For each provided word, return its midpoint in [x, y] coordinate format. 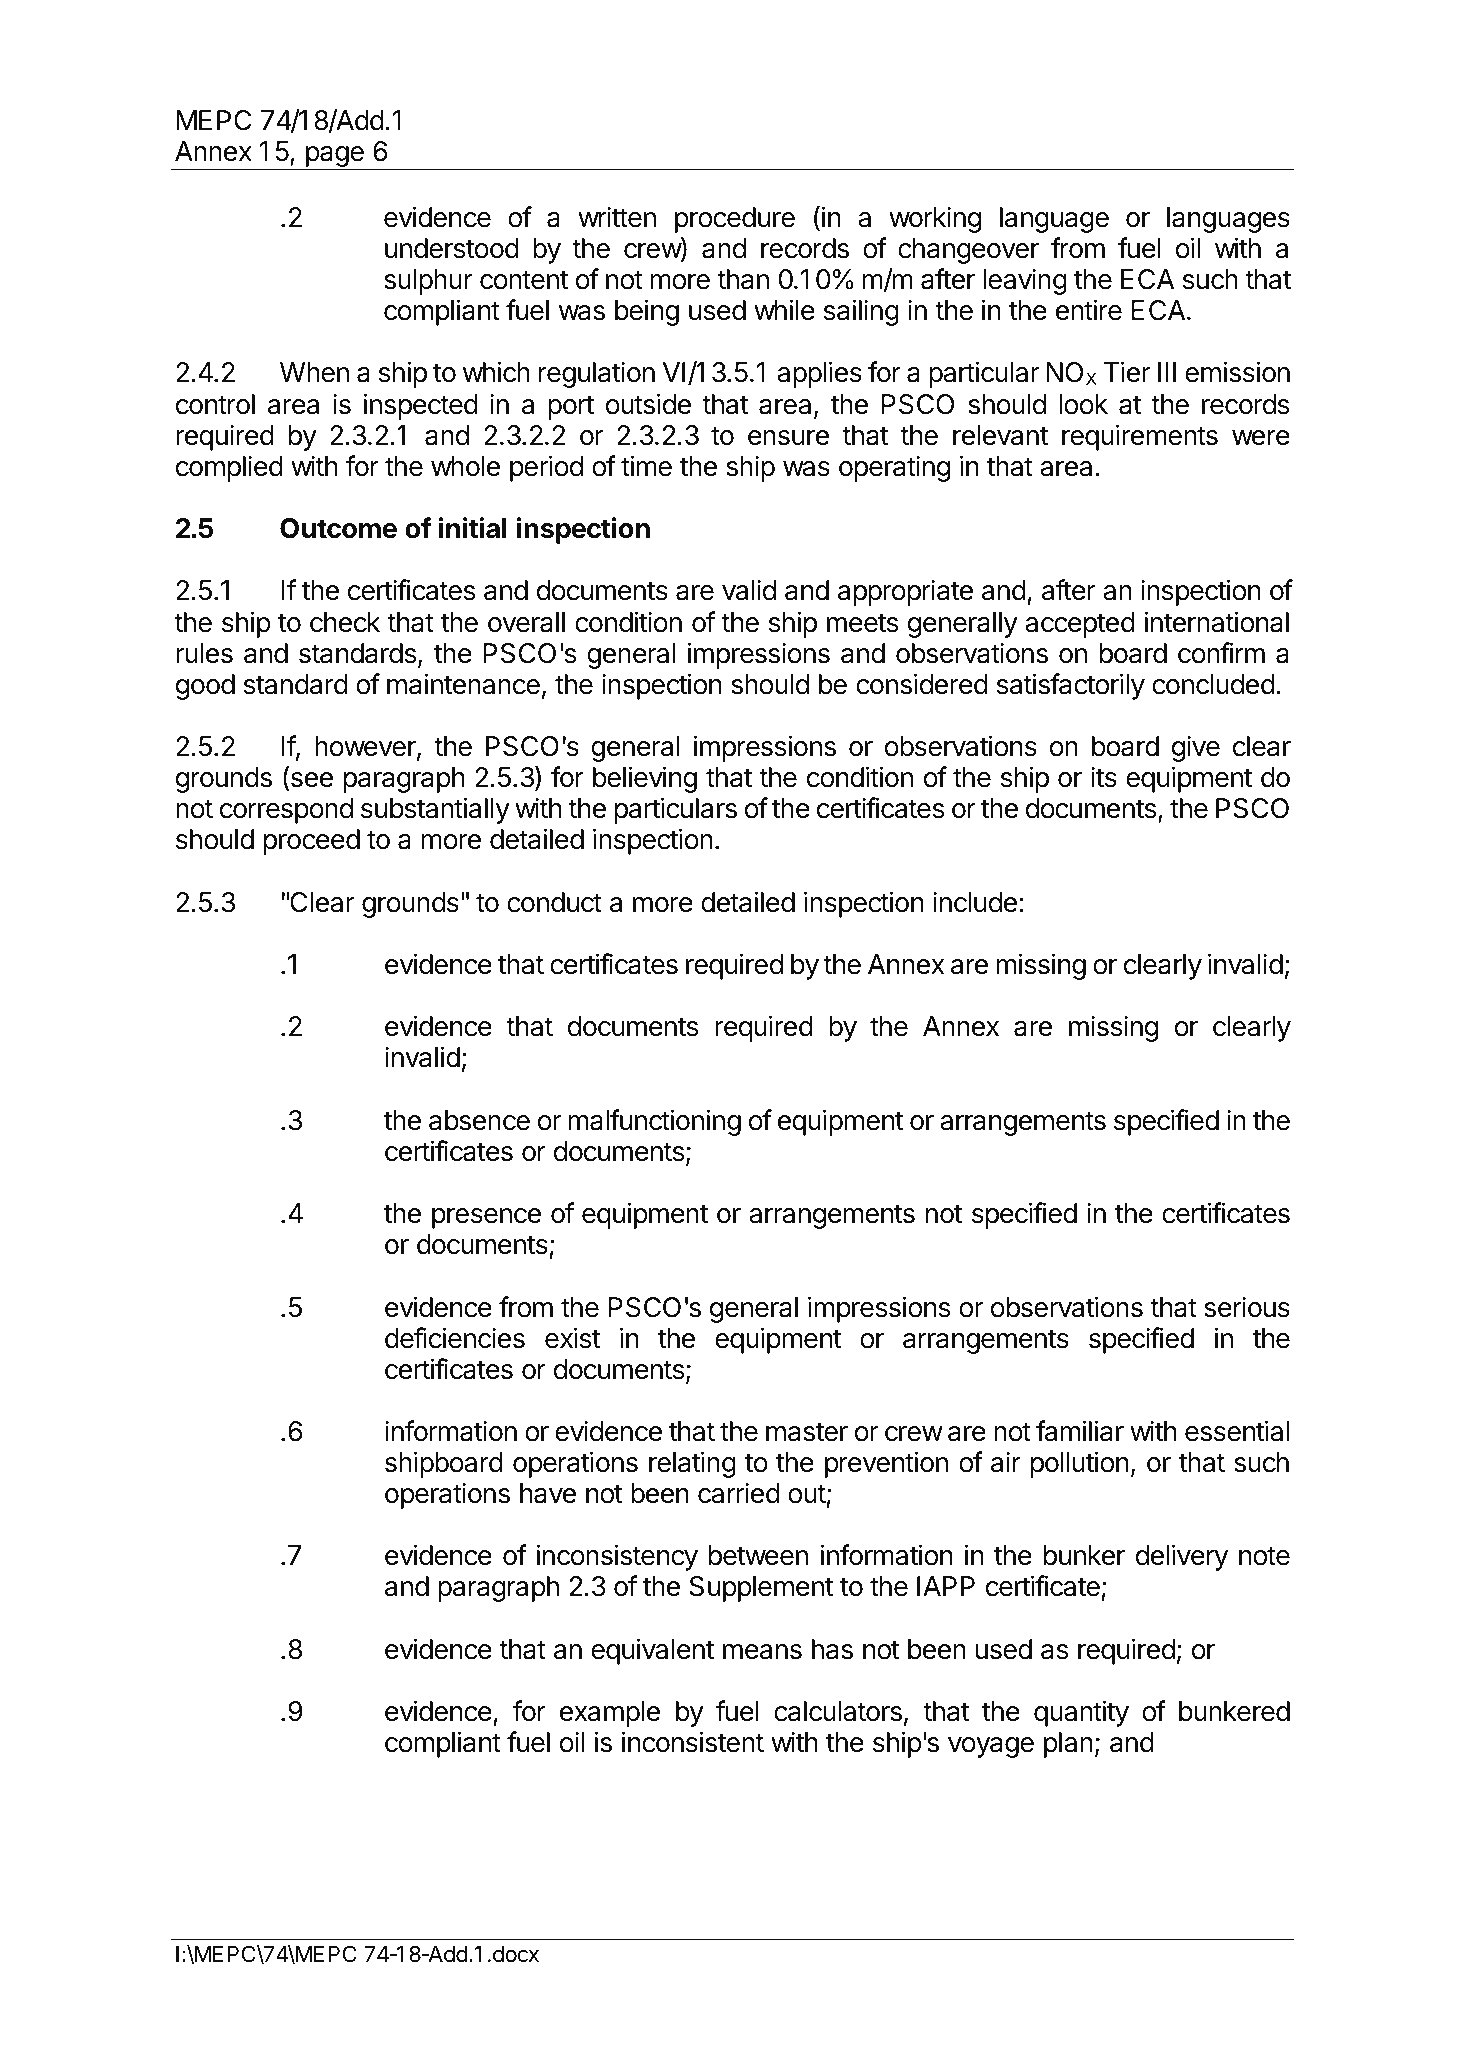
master [807, 1432]
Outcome [338, 528]
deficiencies [455, 1338]
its [1104, 777]
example [610, 1714]
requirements [1140, 437]
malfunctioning [654, 1122]
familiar [1080, 1431]
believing [645, 779]
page [334, 158]
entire [1089, 310]
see [310, 781]
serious [1247, 1307]
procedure [735, 220]
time [646, 466]
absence [479, 1120]
